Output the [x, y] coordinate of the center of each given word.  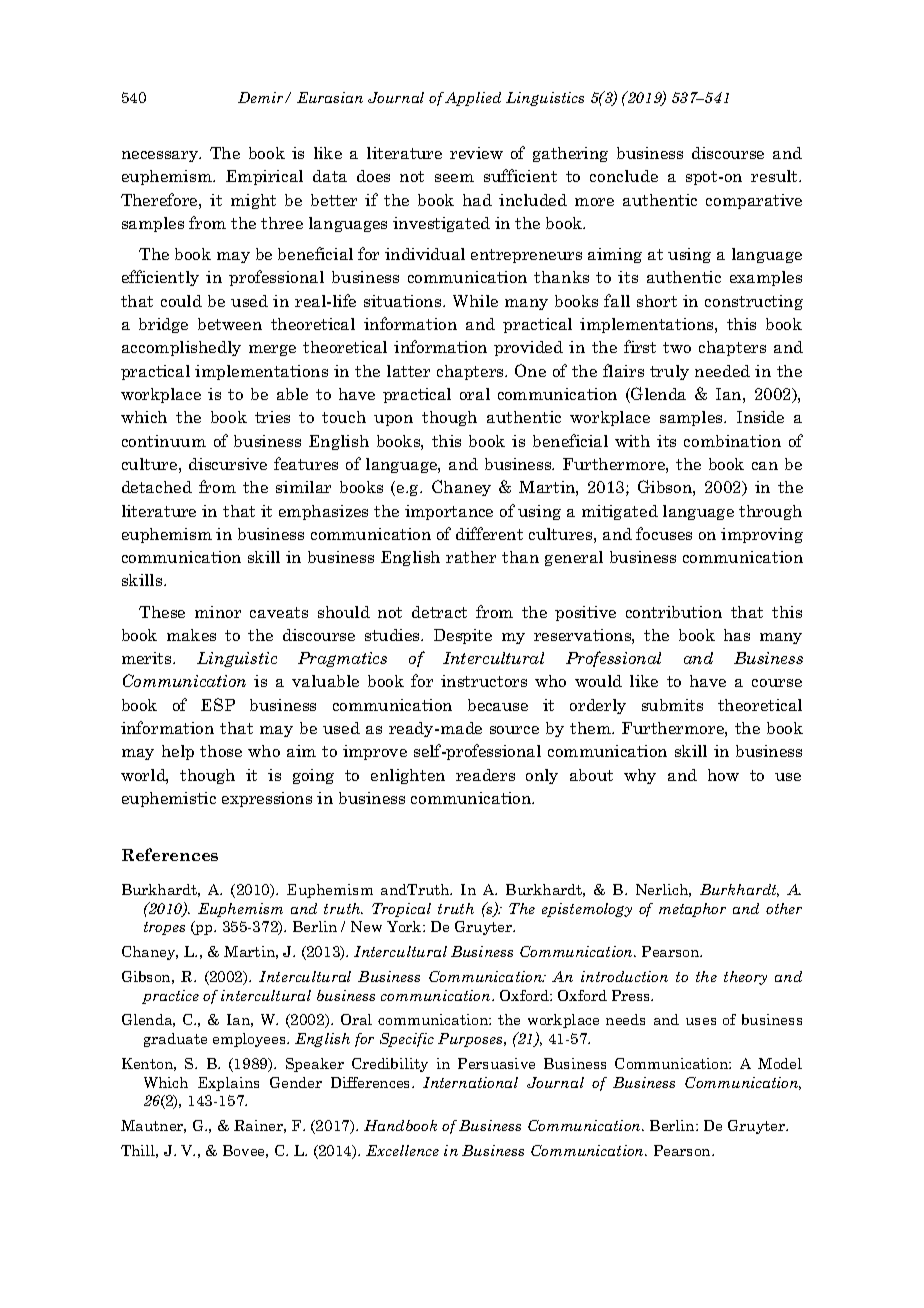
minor [218, 612]
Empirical [264, 177]
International [470, 1082]
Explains [228, 1084]
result [776, 176]
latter [408, 371]
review [476, 153]
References [170, 854]
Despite [463, 636]
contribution [674, 612]
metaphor [692, 910]
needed [722, 371]
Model [780, 1063]
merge [272, 350]
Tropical [401, 910]
